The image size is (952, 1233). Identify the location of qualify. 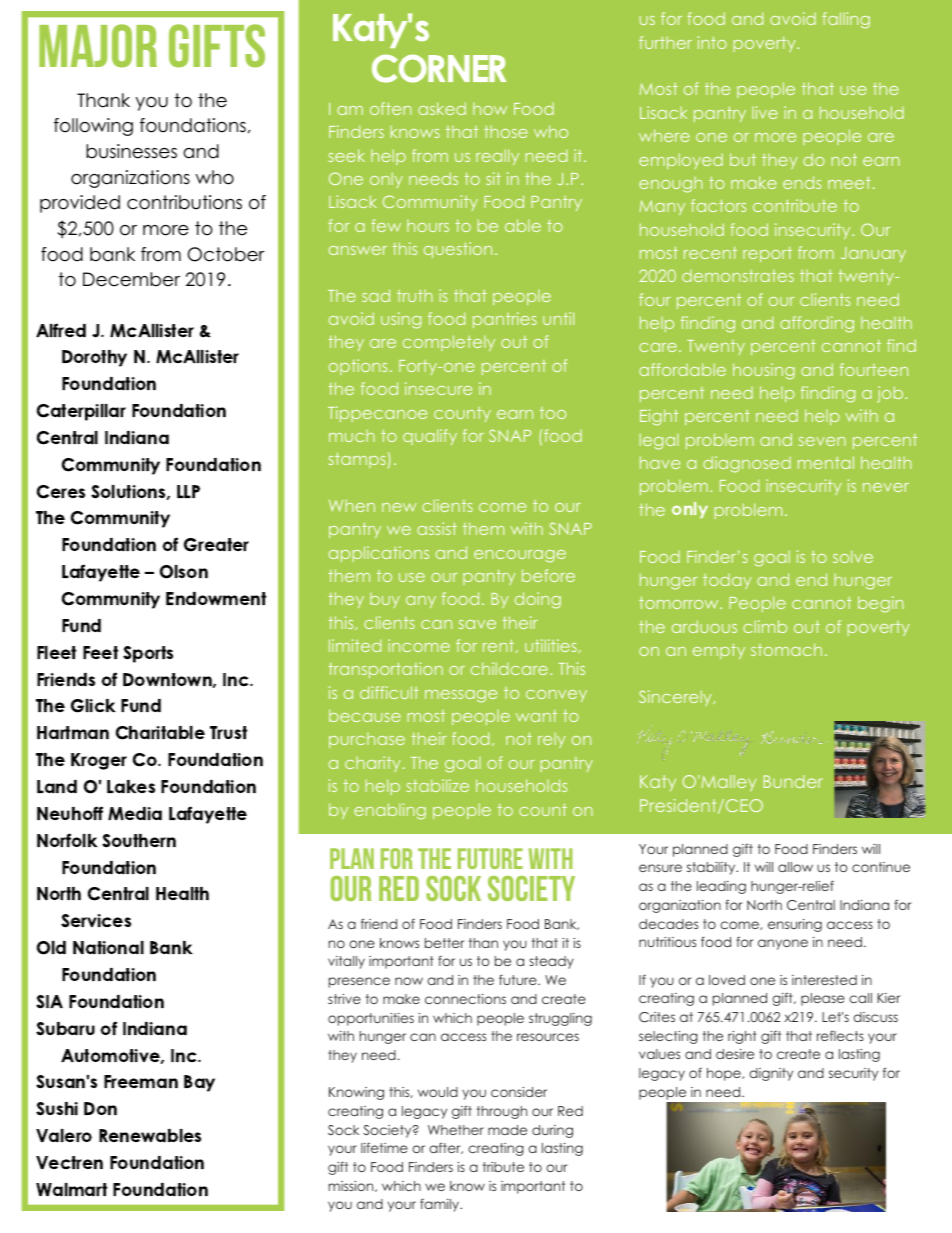
(430, 437).
